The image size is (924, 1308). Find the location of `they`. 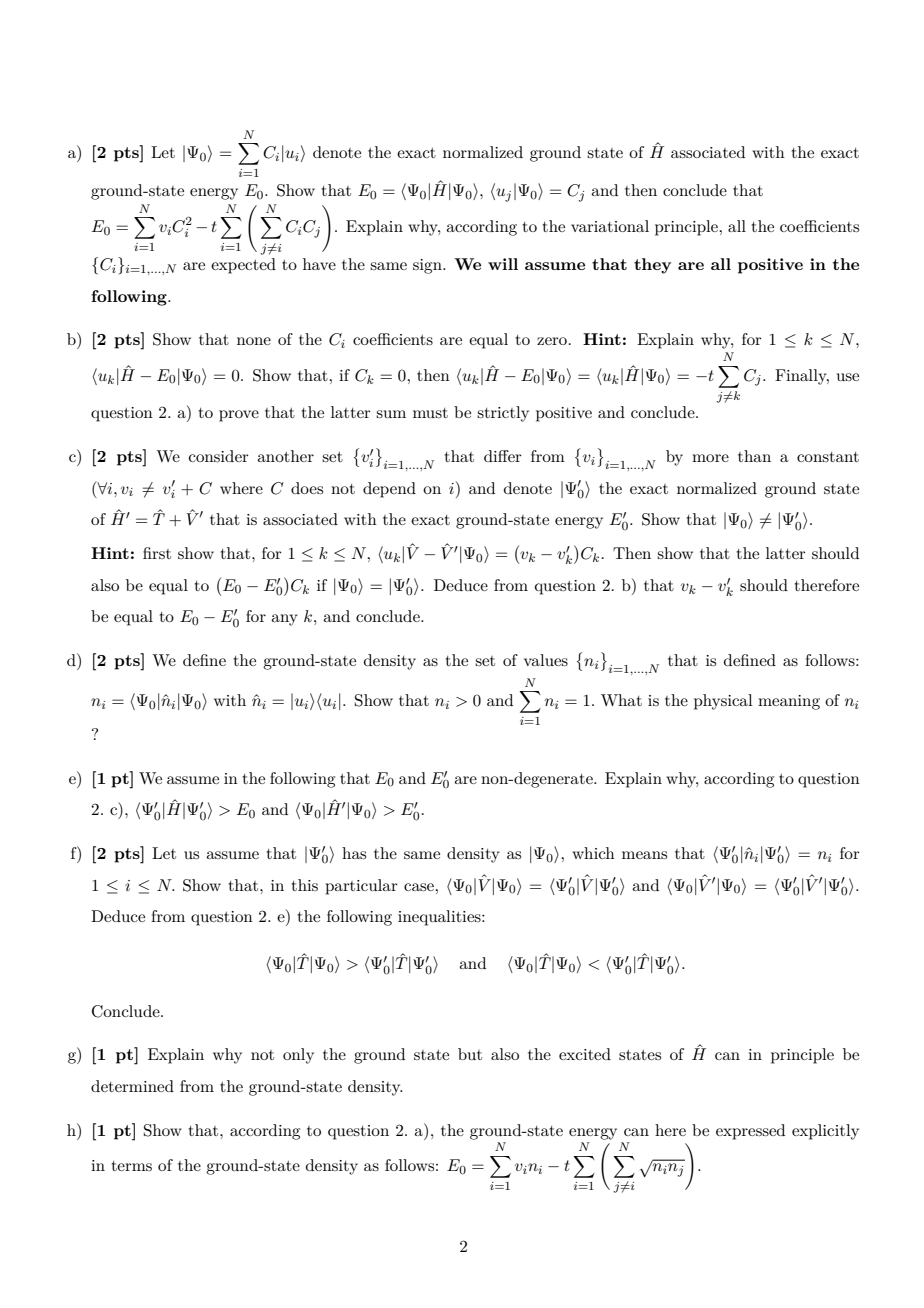

they is located at coordinates (652, 266).
